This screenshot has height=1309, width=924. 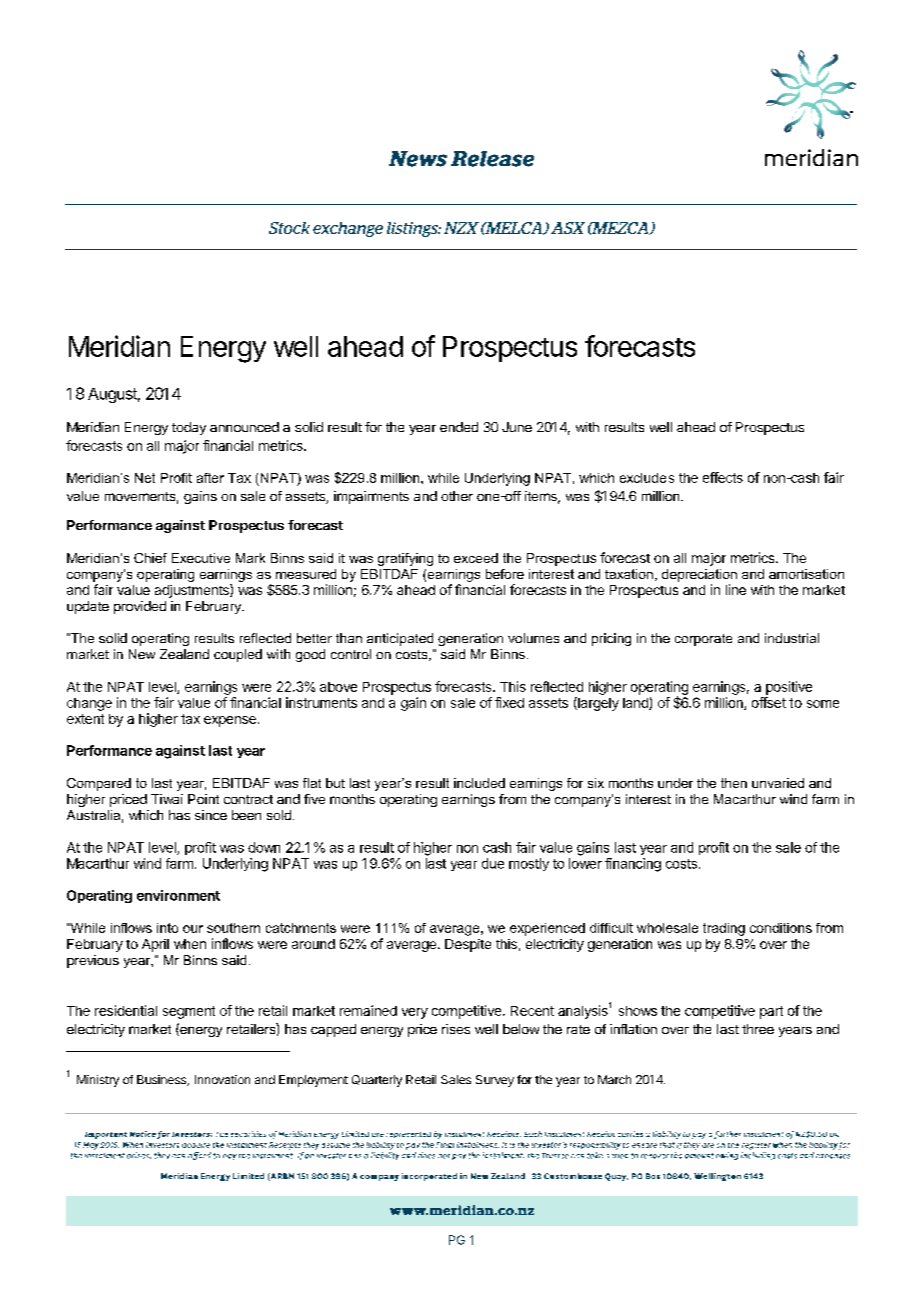 I want to click on ended, so click(x=459, y=427).
